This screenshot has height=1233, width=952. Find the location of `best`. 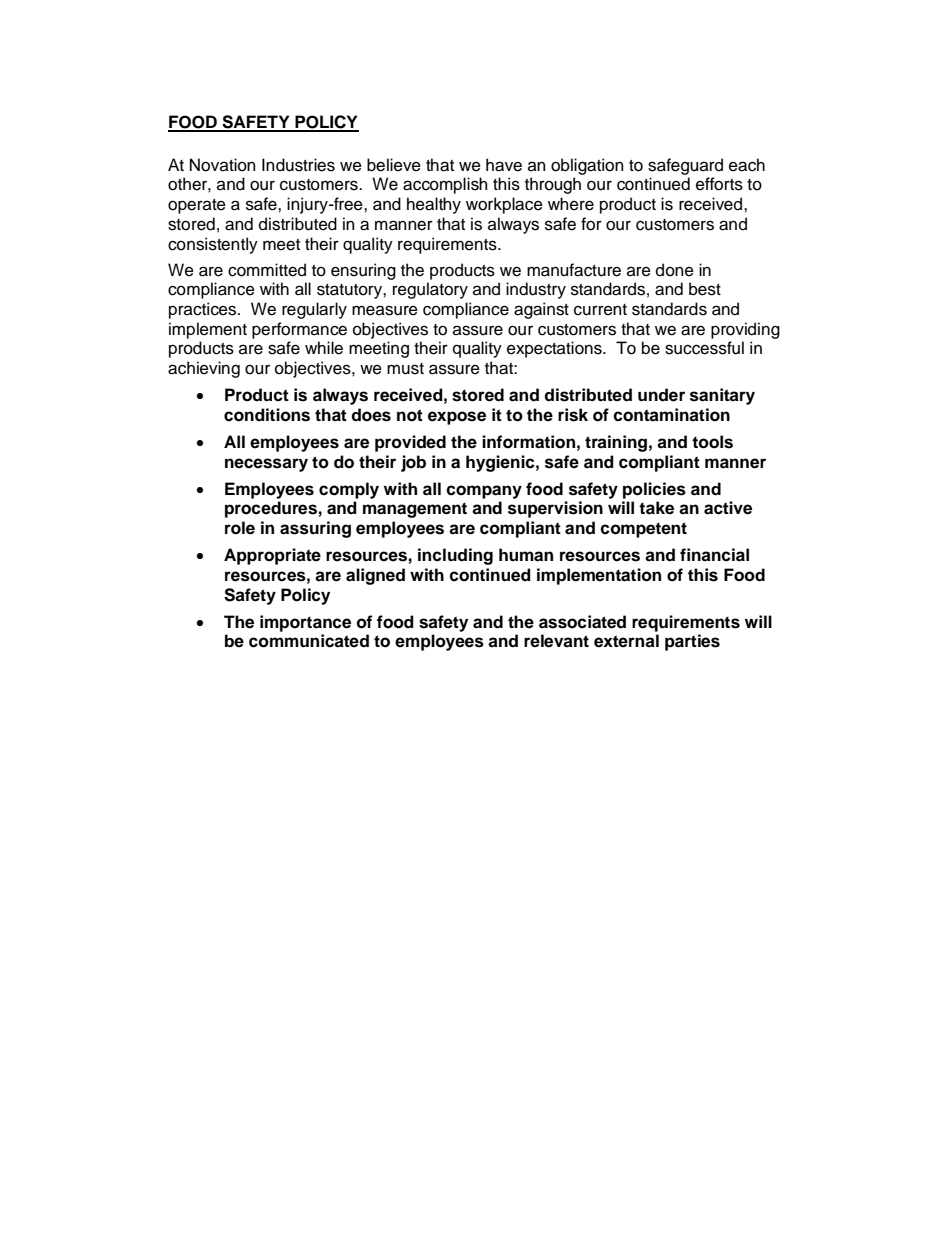

best is located at coordinates (705, 289).
